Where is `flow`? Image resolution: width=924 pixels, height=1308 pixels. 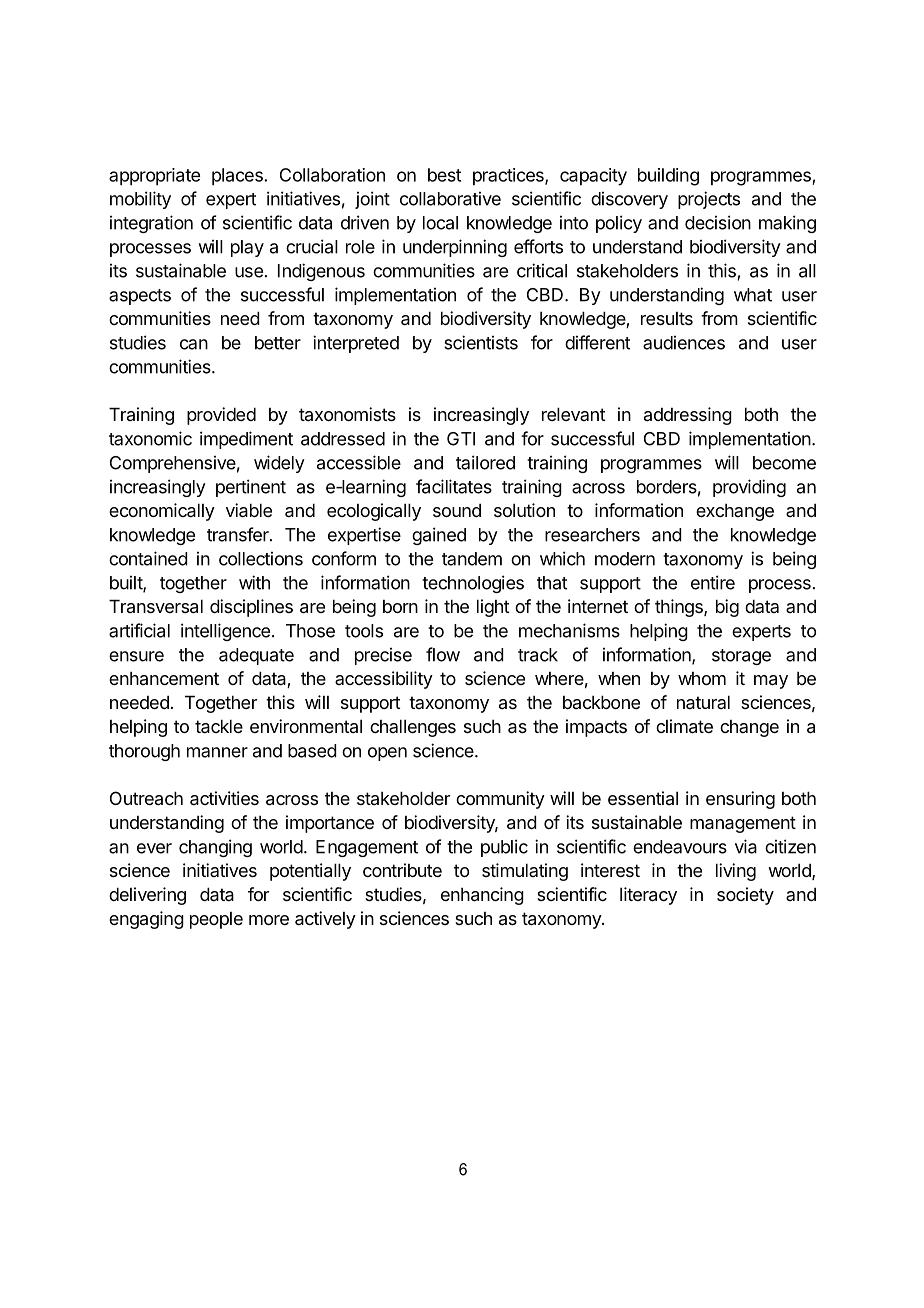 flow is located at coordinates (443, 654).
